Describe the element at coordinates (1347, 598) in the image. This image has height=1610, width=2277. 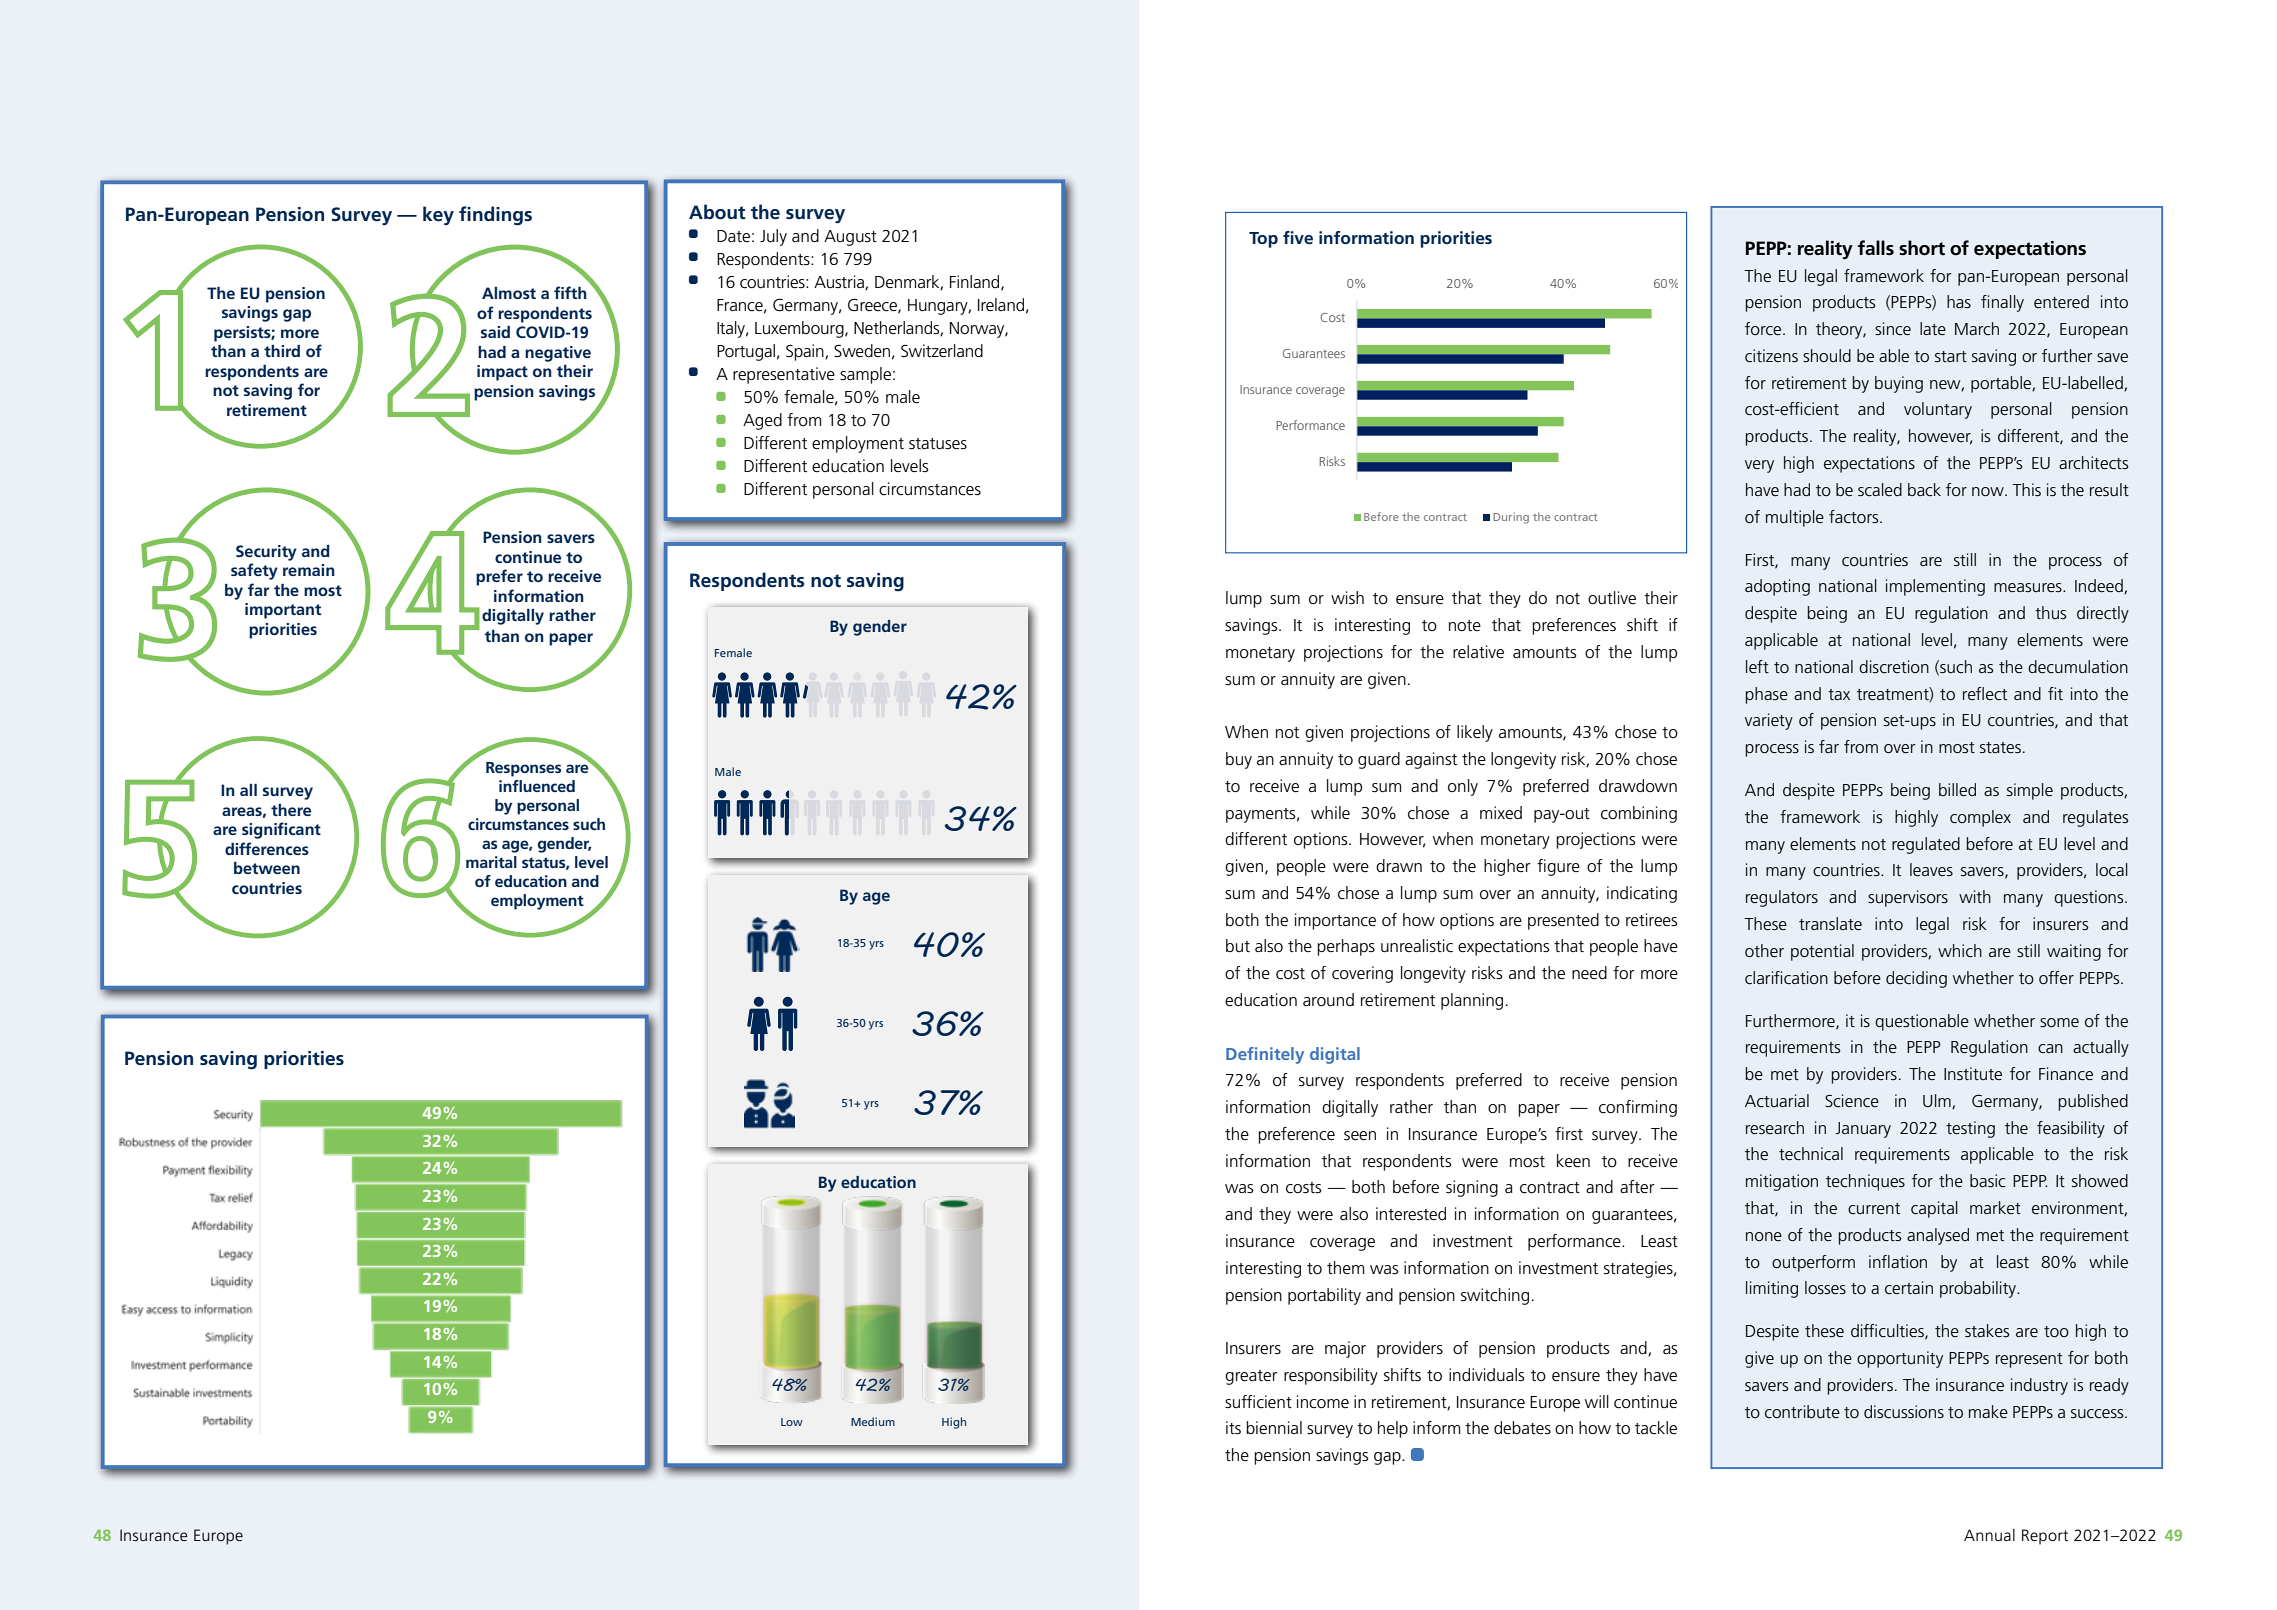
I see `wish` at that location.
